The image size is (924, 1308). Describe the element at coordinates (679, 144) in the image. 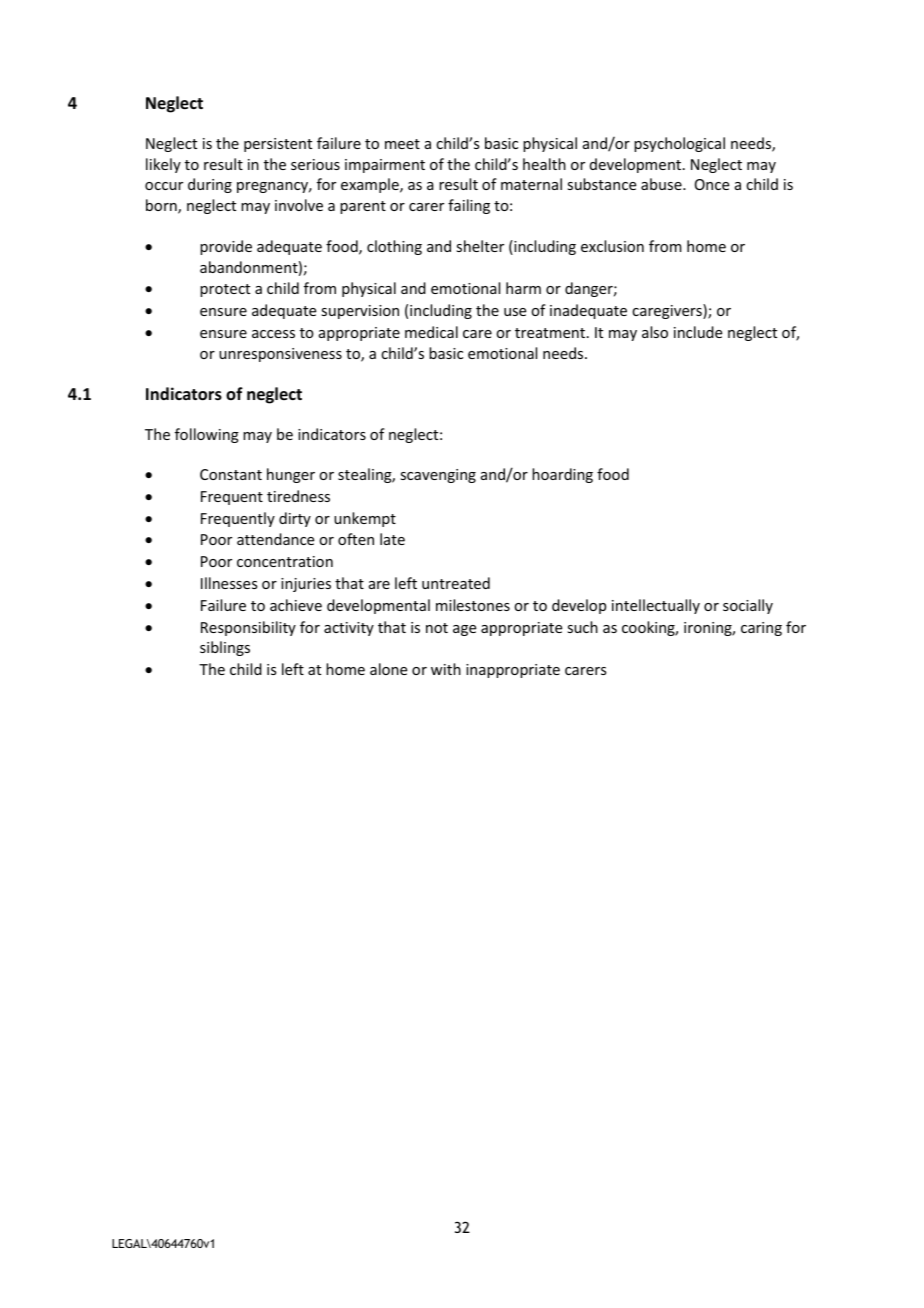

I see `psychological` at that location.
